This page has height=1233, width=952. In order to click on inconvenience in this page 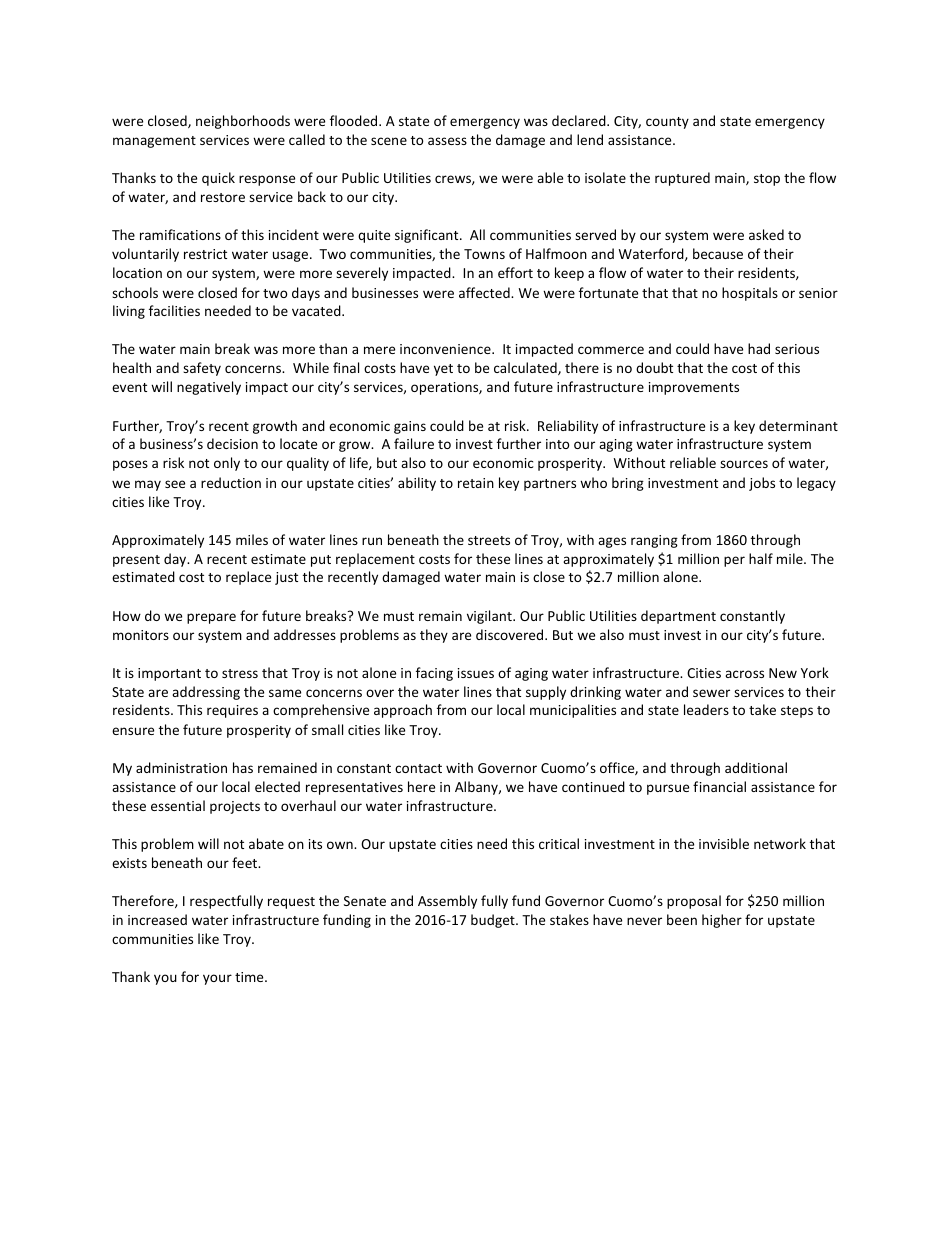, I will do `click(446, 349)`.
